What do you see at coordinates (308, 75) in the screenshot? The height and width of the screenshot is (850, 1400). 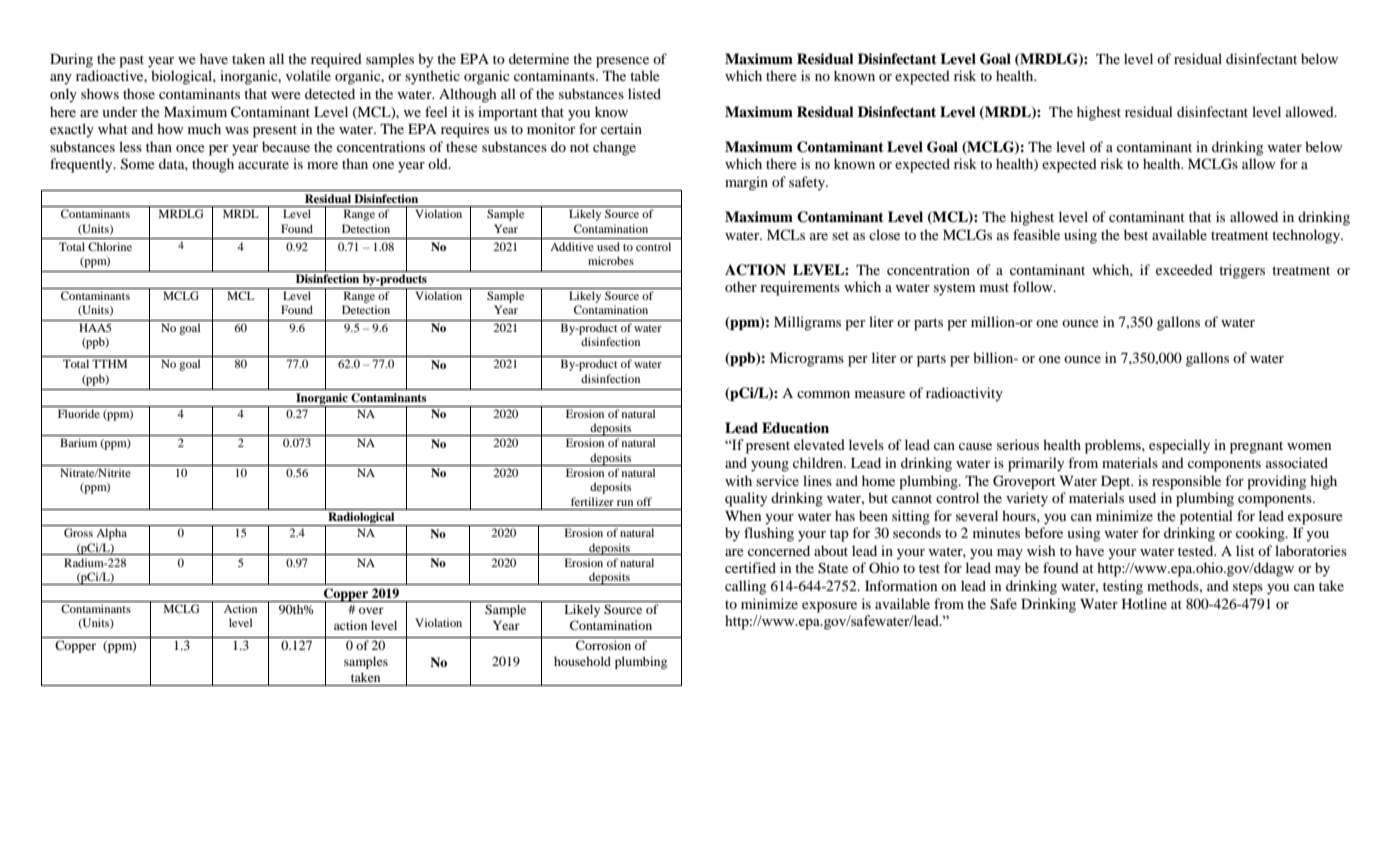 I see `volatile` at bounding box center [308, 75].
